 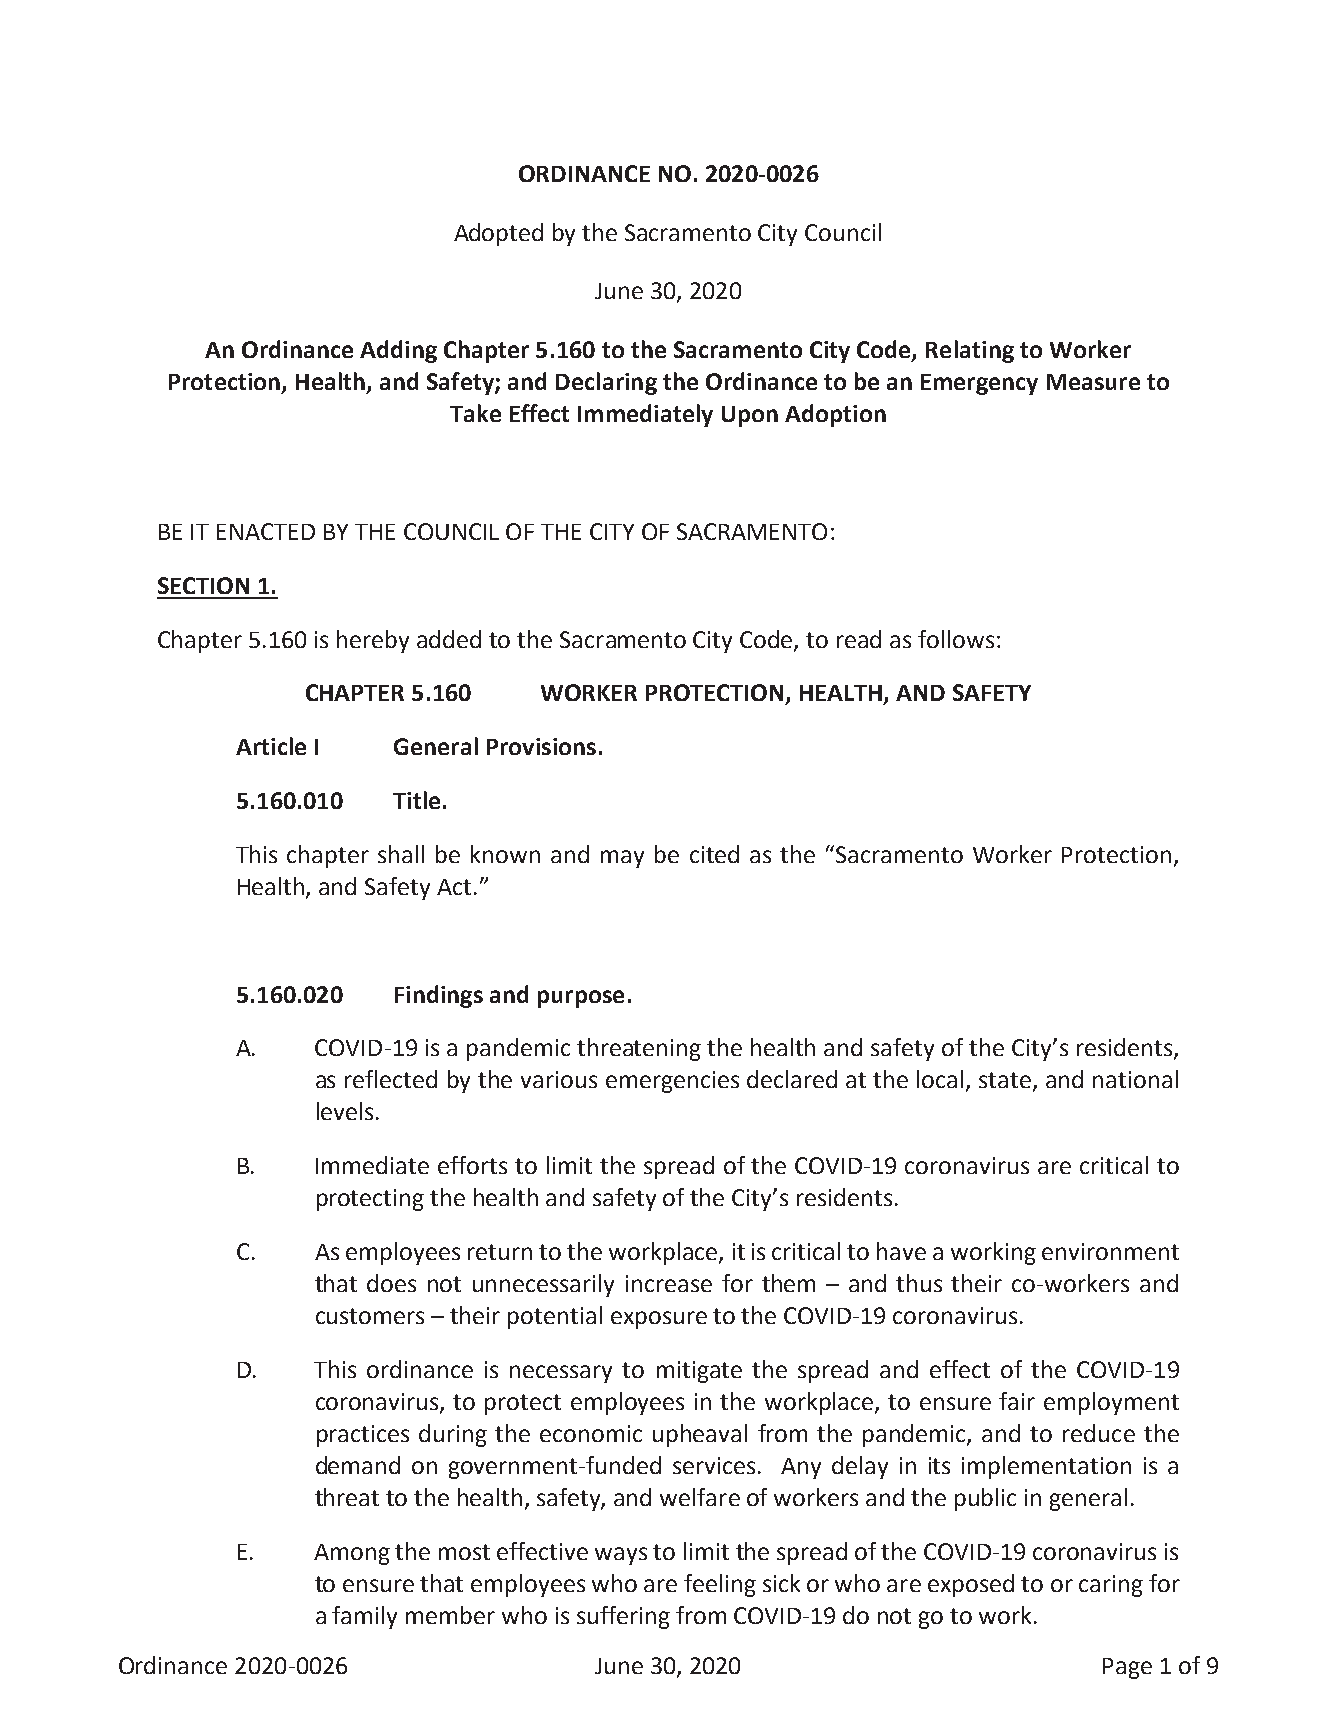 I want to click on suffering, so click(x=623, y=1617).
